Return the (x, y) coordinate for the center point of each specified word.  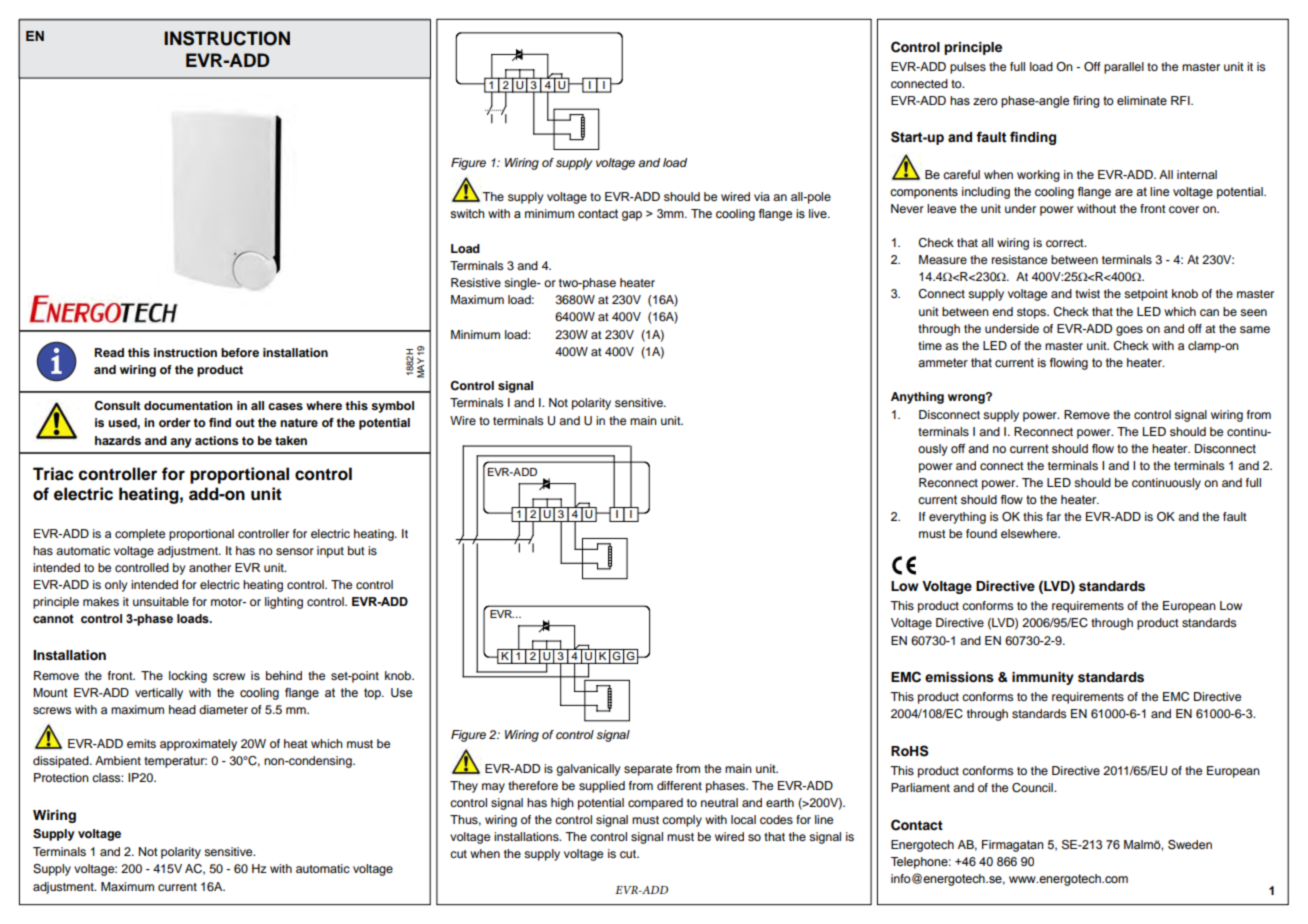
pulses (968, 68)
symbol (392, 407)
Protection (61, 777)
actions (216, 440)
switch (467, 213)
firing (1086, 102)
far (1053, 516)
